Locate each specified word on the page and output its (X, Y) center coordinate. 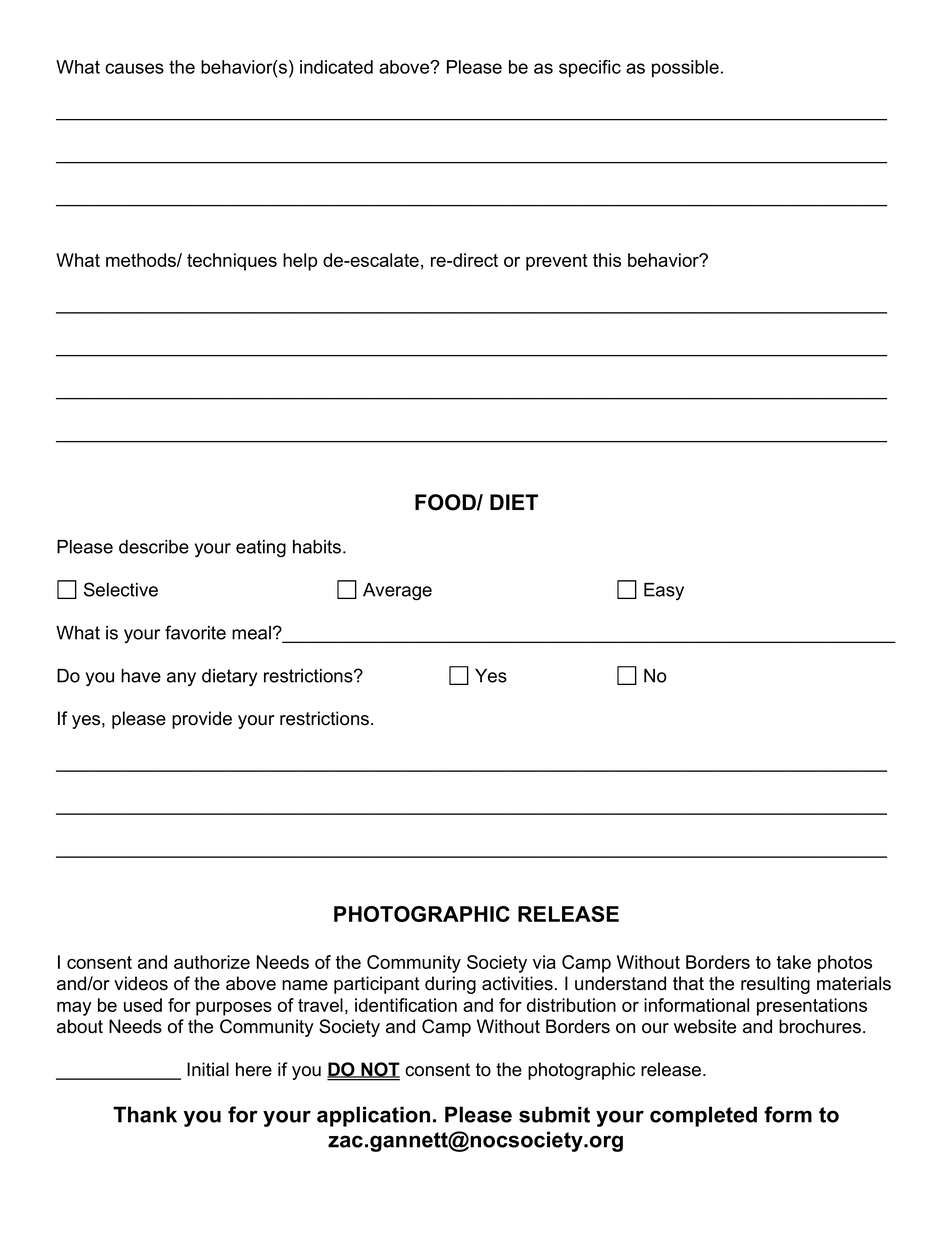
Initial (208, 1069)
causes (134, 68)
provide (202, 720)
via (544, 962)
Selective (121, 589)
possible (685, 69)
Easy (664, 591)
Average (397, 592)
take (794, 962)
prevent (557, 262)
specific (590, 69)
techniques (232, 262)
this (607, 260)
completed (703, 1116)
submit (554, 1114)
